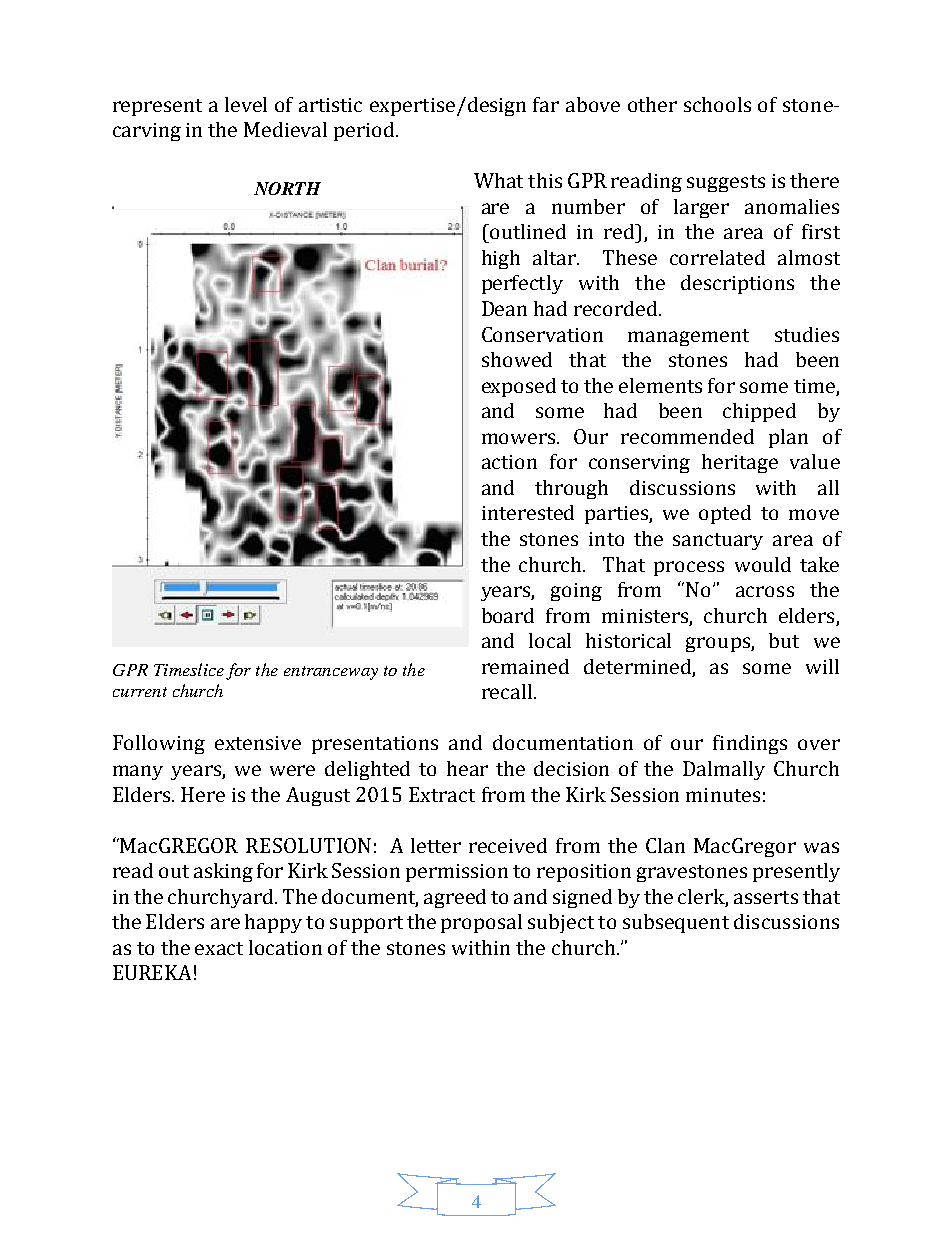  I want to click on NORTH, so click(287, 188).
